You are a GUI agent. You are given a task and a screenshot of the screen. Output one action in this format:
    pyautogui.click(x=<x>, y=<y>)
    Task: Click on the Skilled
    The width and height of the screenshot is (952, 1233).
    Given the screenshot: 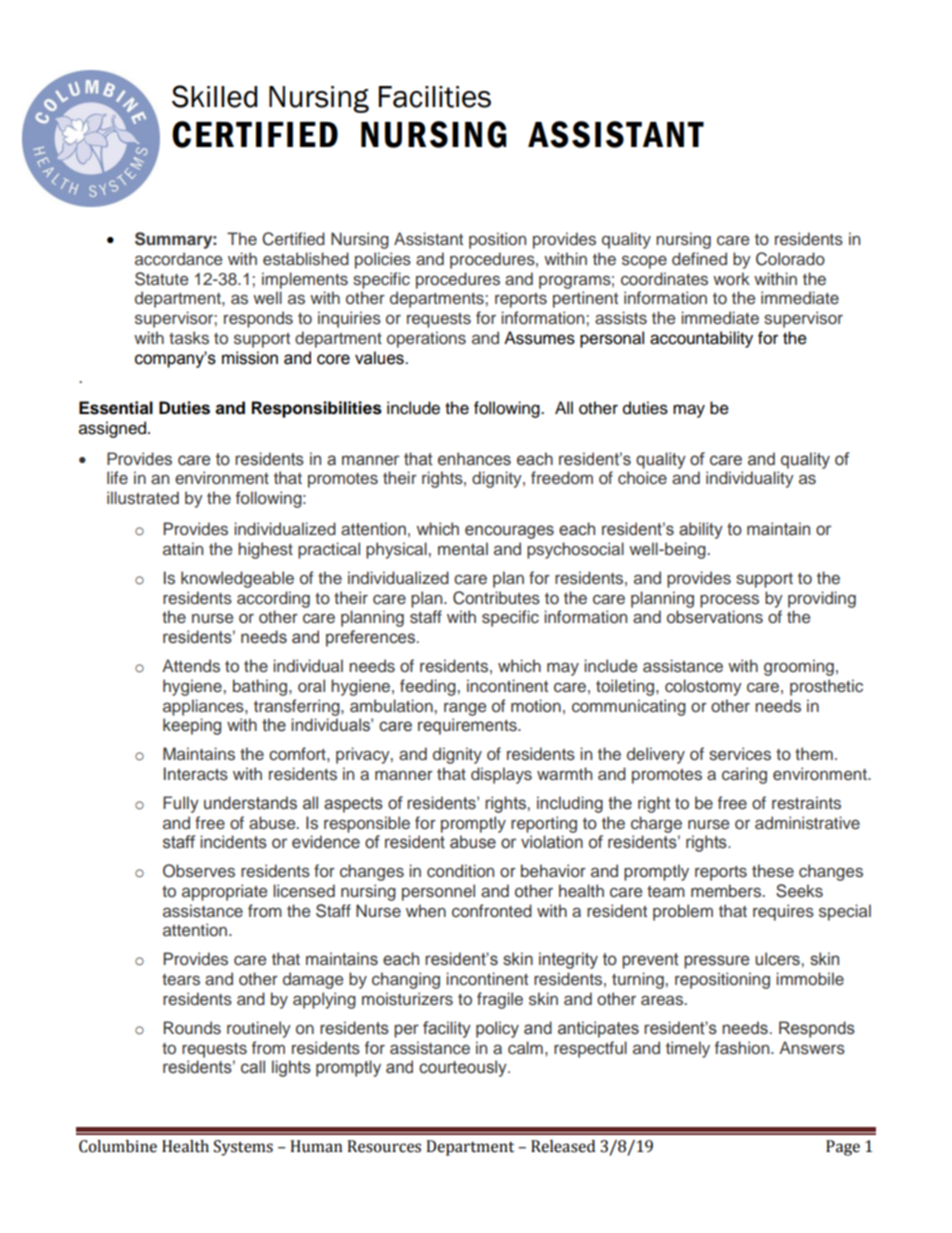 What is the action you would take?
    pyautogui.click(x=214, y=96)
